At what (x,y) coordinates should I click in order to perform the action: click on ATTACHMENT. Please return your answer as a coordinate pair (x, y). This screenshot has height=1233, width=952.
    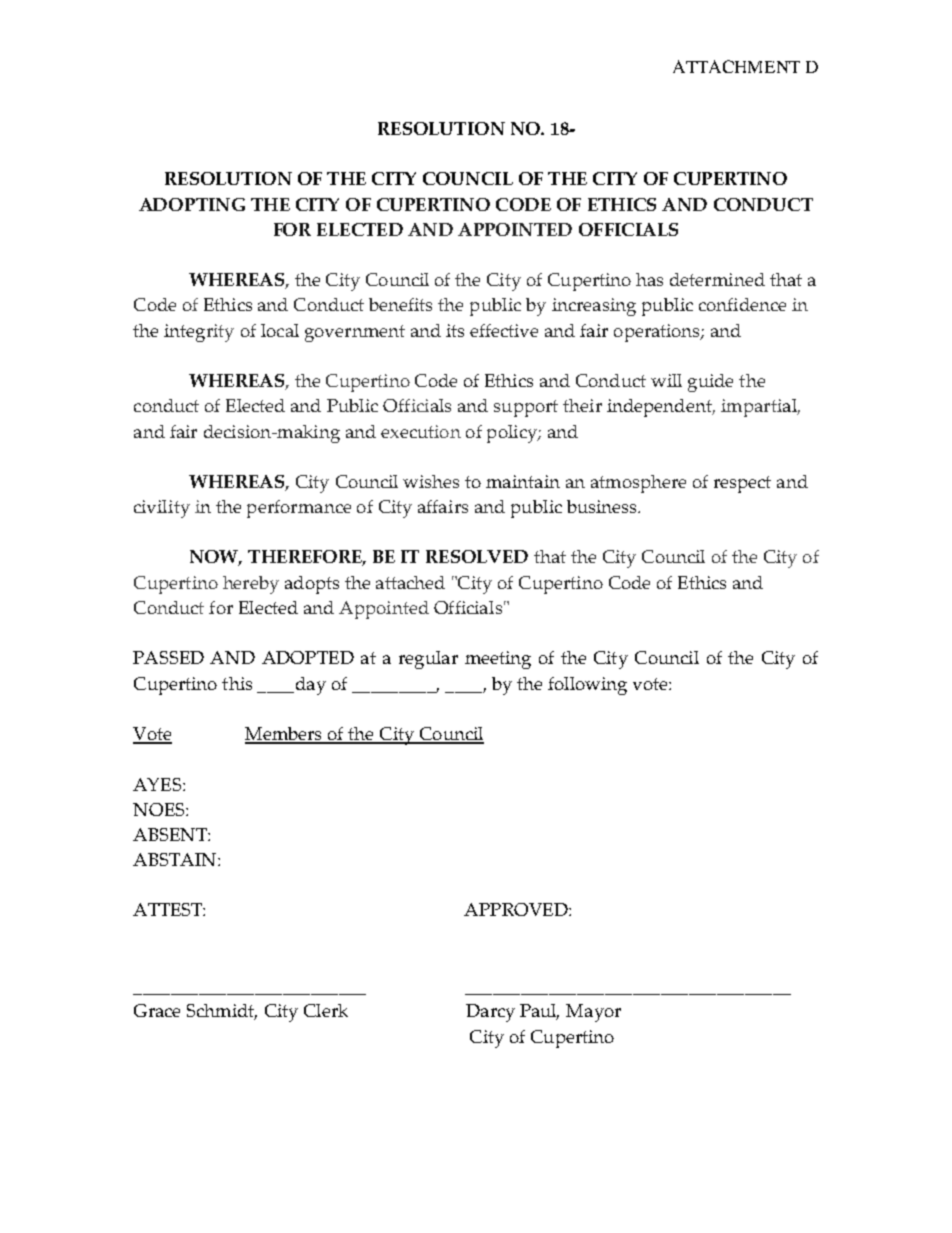
    Looking at the image, I should click on (736, 66).
